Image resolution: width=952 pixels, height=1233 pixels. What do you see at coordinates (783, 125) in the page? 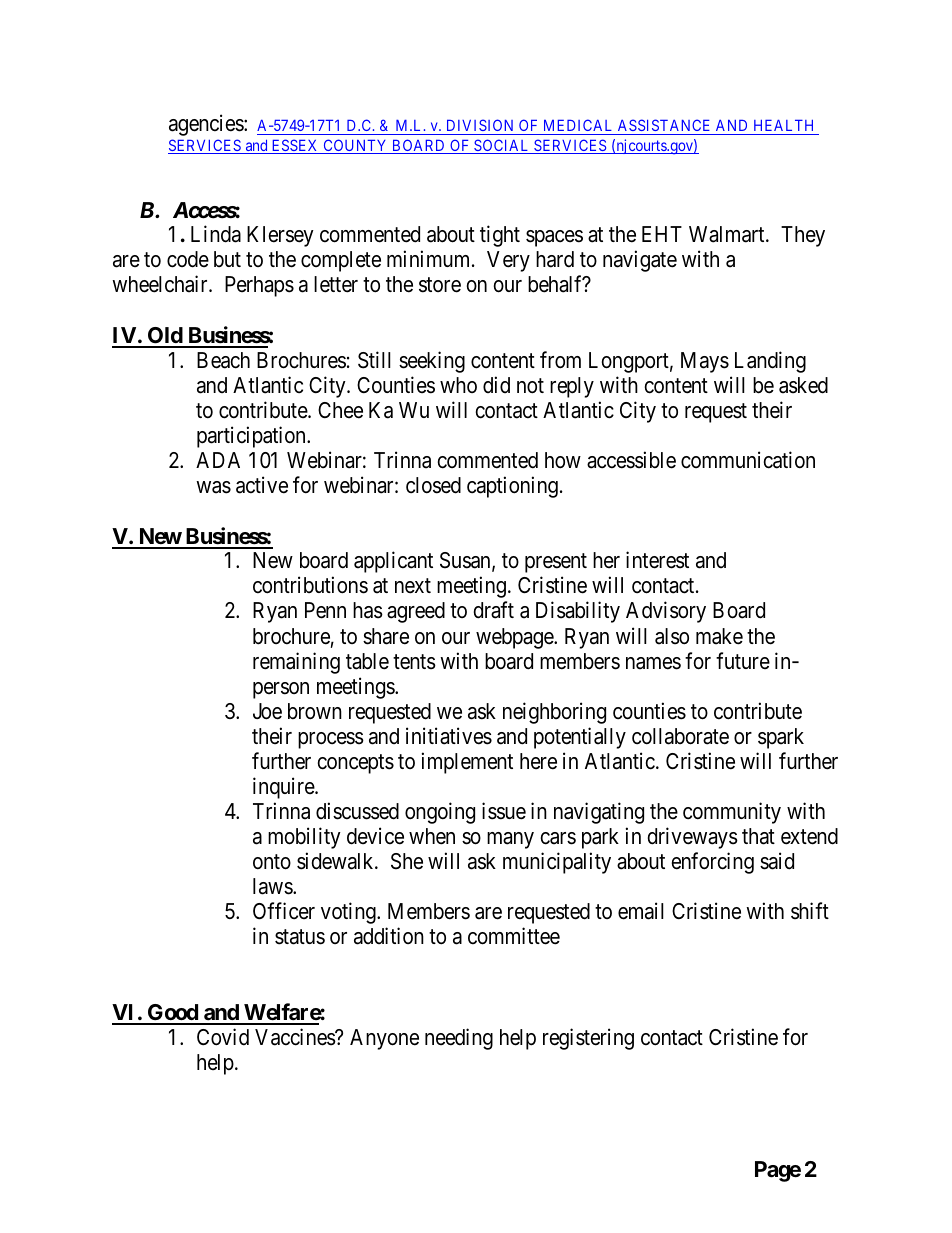
I see `HEALTH` at bounding box center [783, 125].
